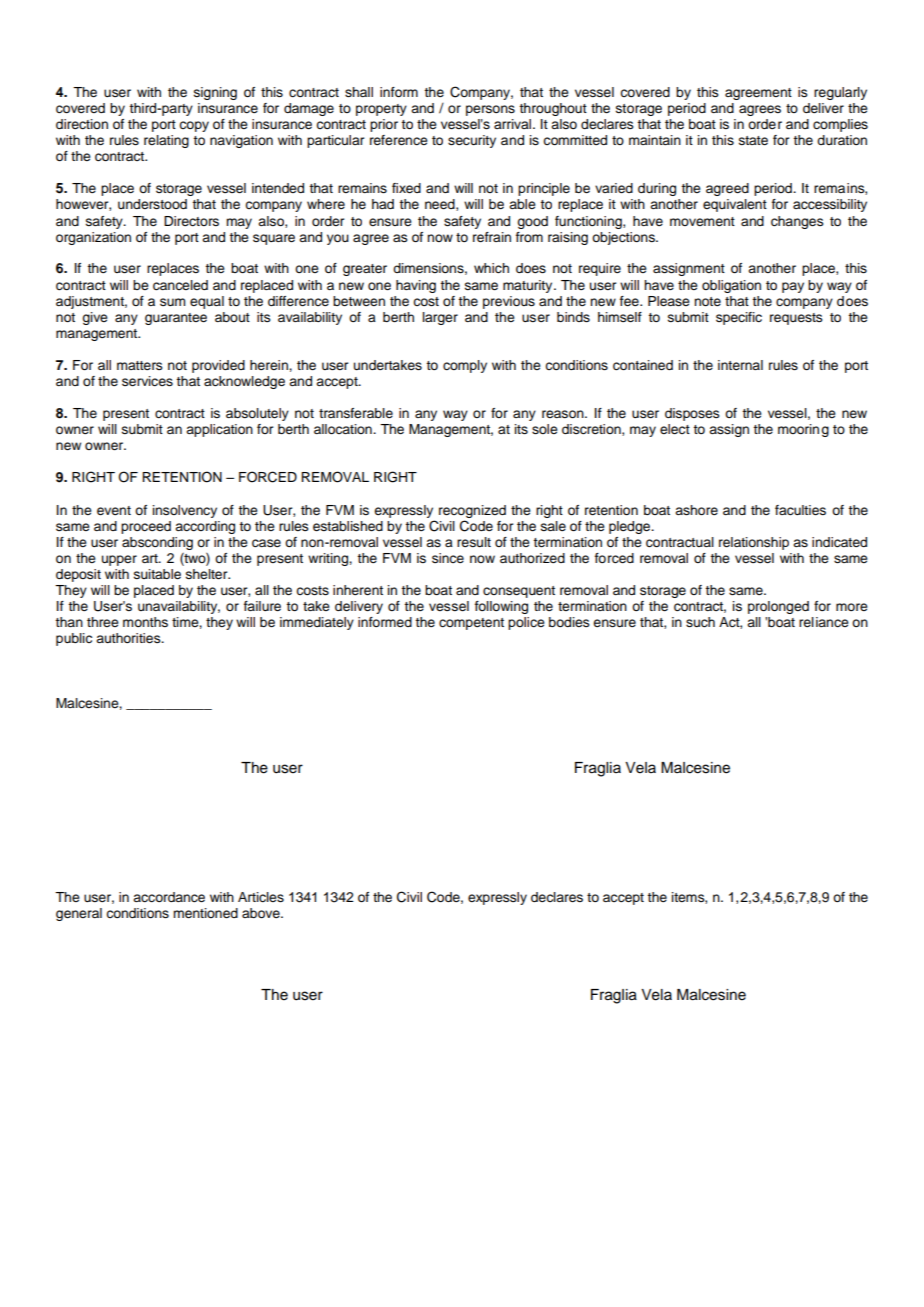 The height and width of the document is (1307, 924). I want to click on larger, so click(440, 318).
